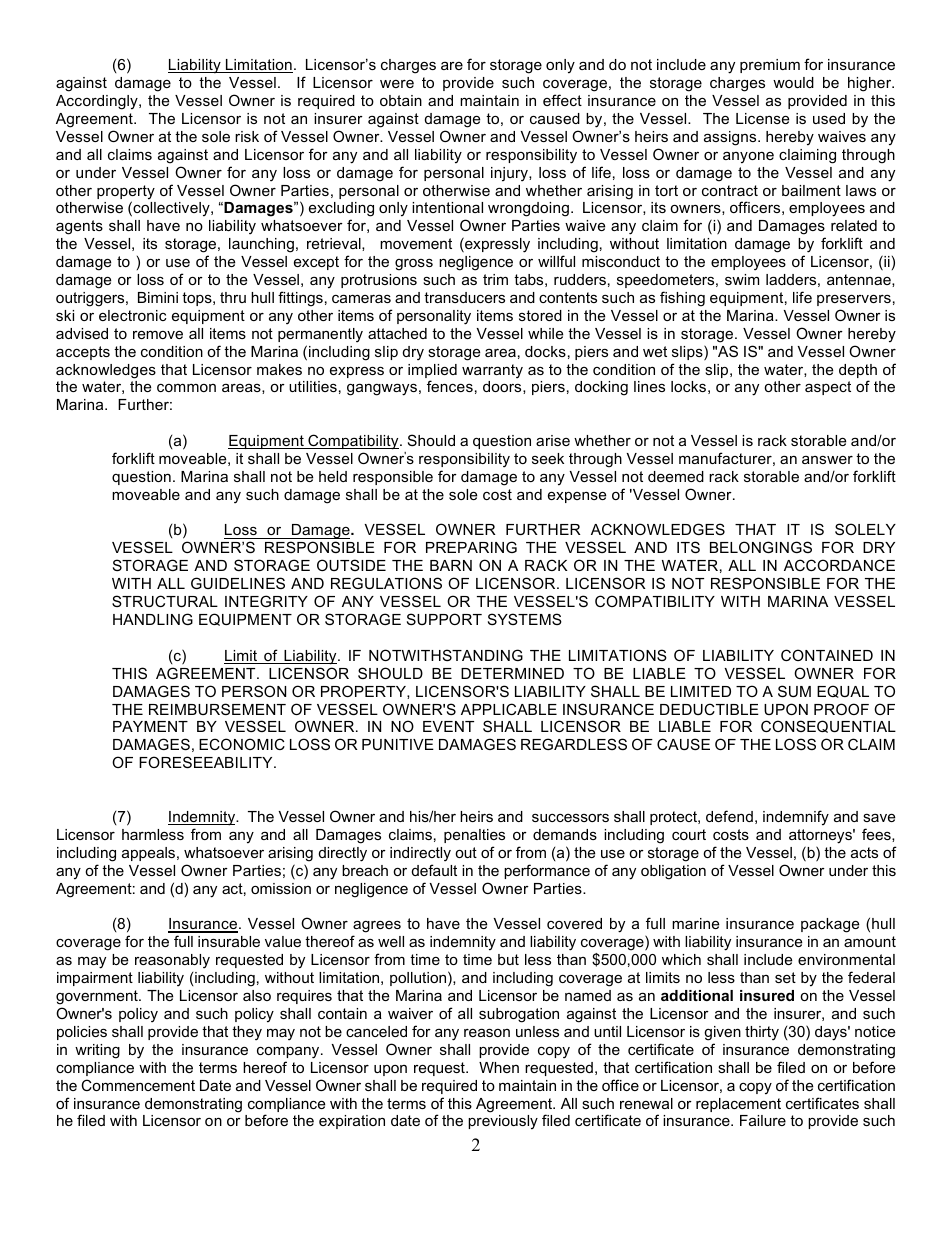 The height and width of the screenshot is (1233, 952). Describe the element at coordinates (499, 1067) in the screenshot. I see `When` at that location.
